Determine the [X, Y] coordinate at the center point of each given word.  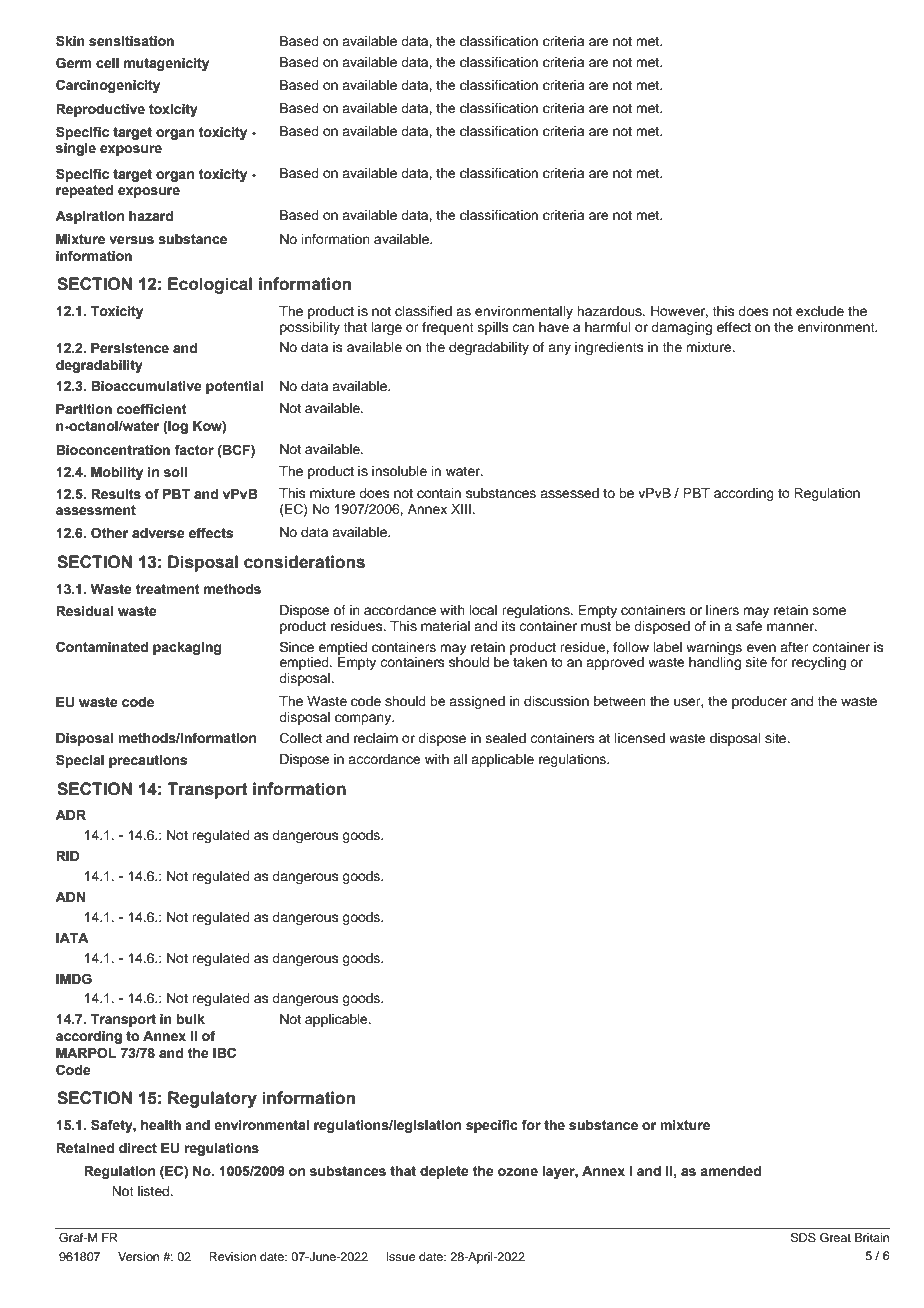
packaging [187, 648]
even [761, 648]
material [445, 626]
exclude [820, 311]
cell [107, 63]
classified [423, 311]
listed [155, 1191]
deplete [444, 1172]
